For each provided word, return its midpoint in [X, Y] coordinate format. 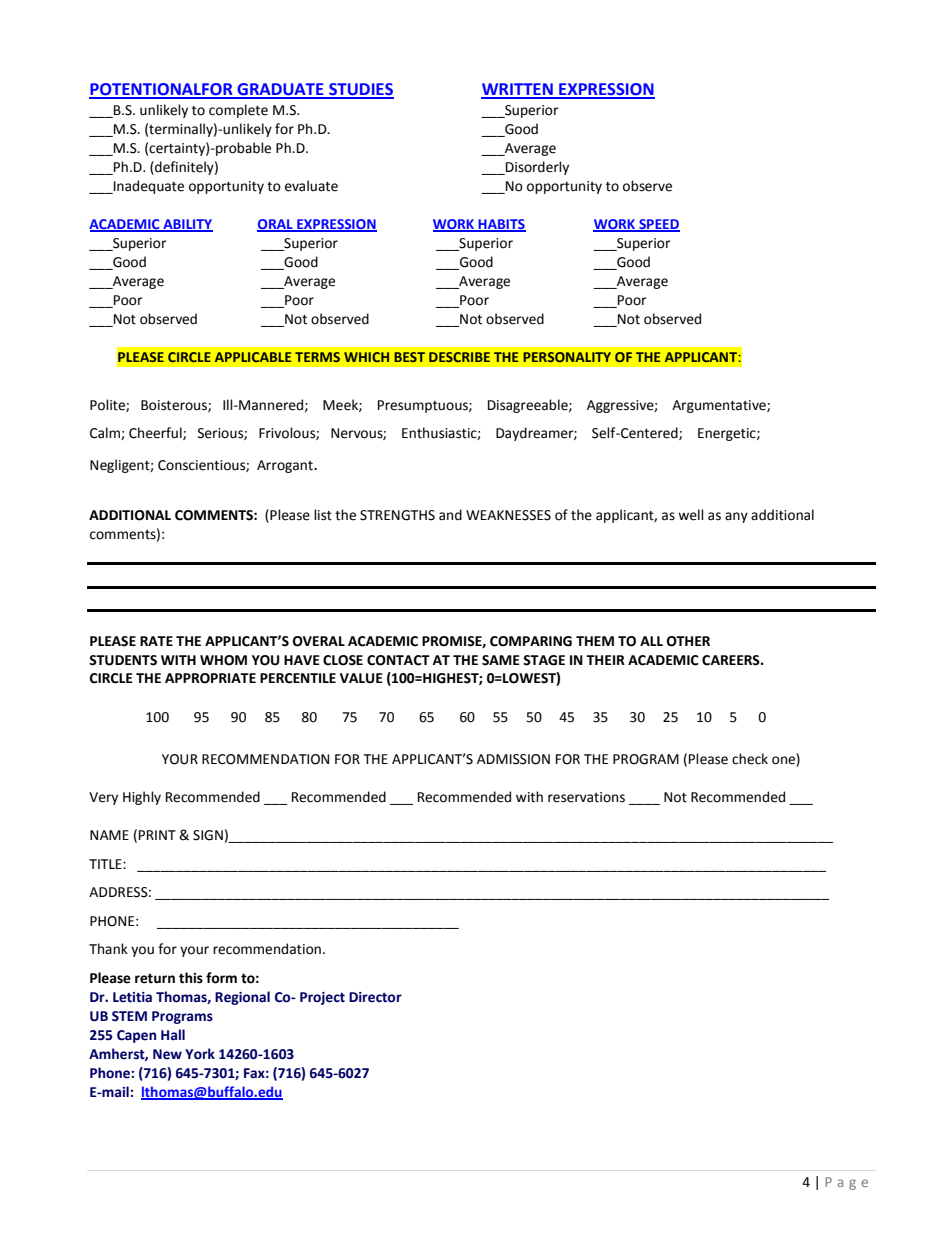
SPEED [658, 225]
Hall [173, 1035]
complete [238, 111]
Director [375, 997]
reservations [586, 797]
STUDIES [360, 90]
